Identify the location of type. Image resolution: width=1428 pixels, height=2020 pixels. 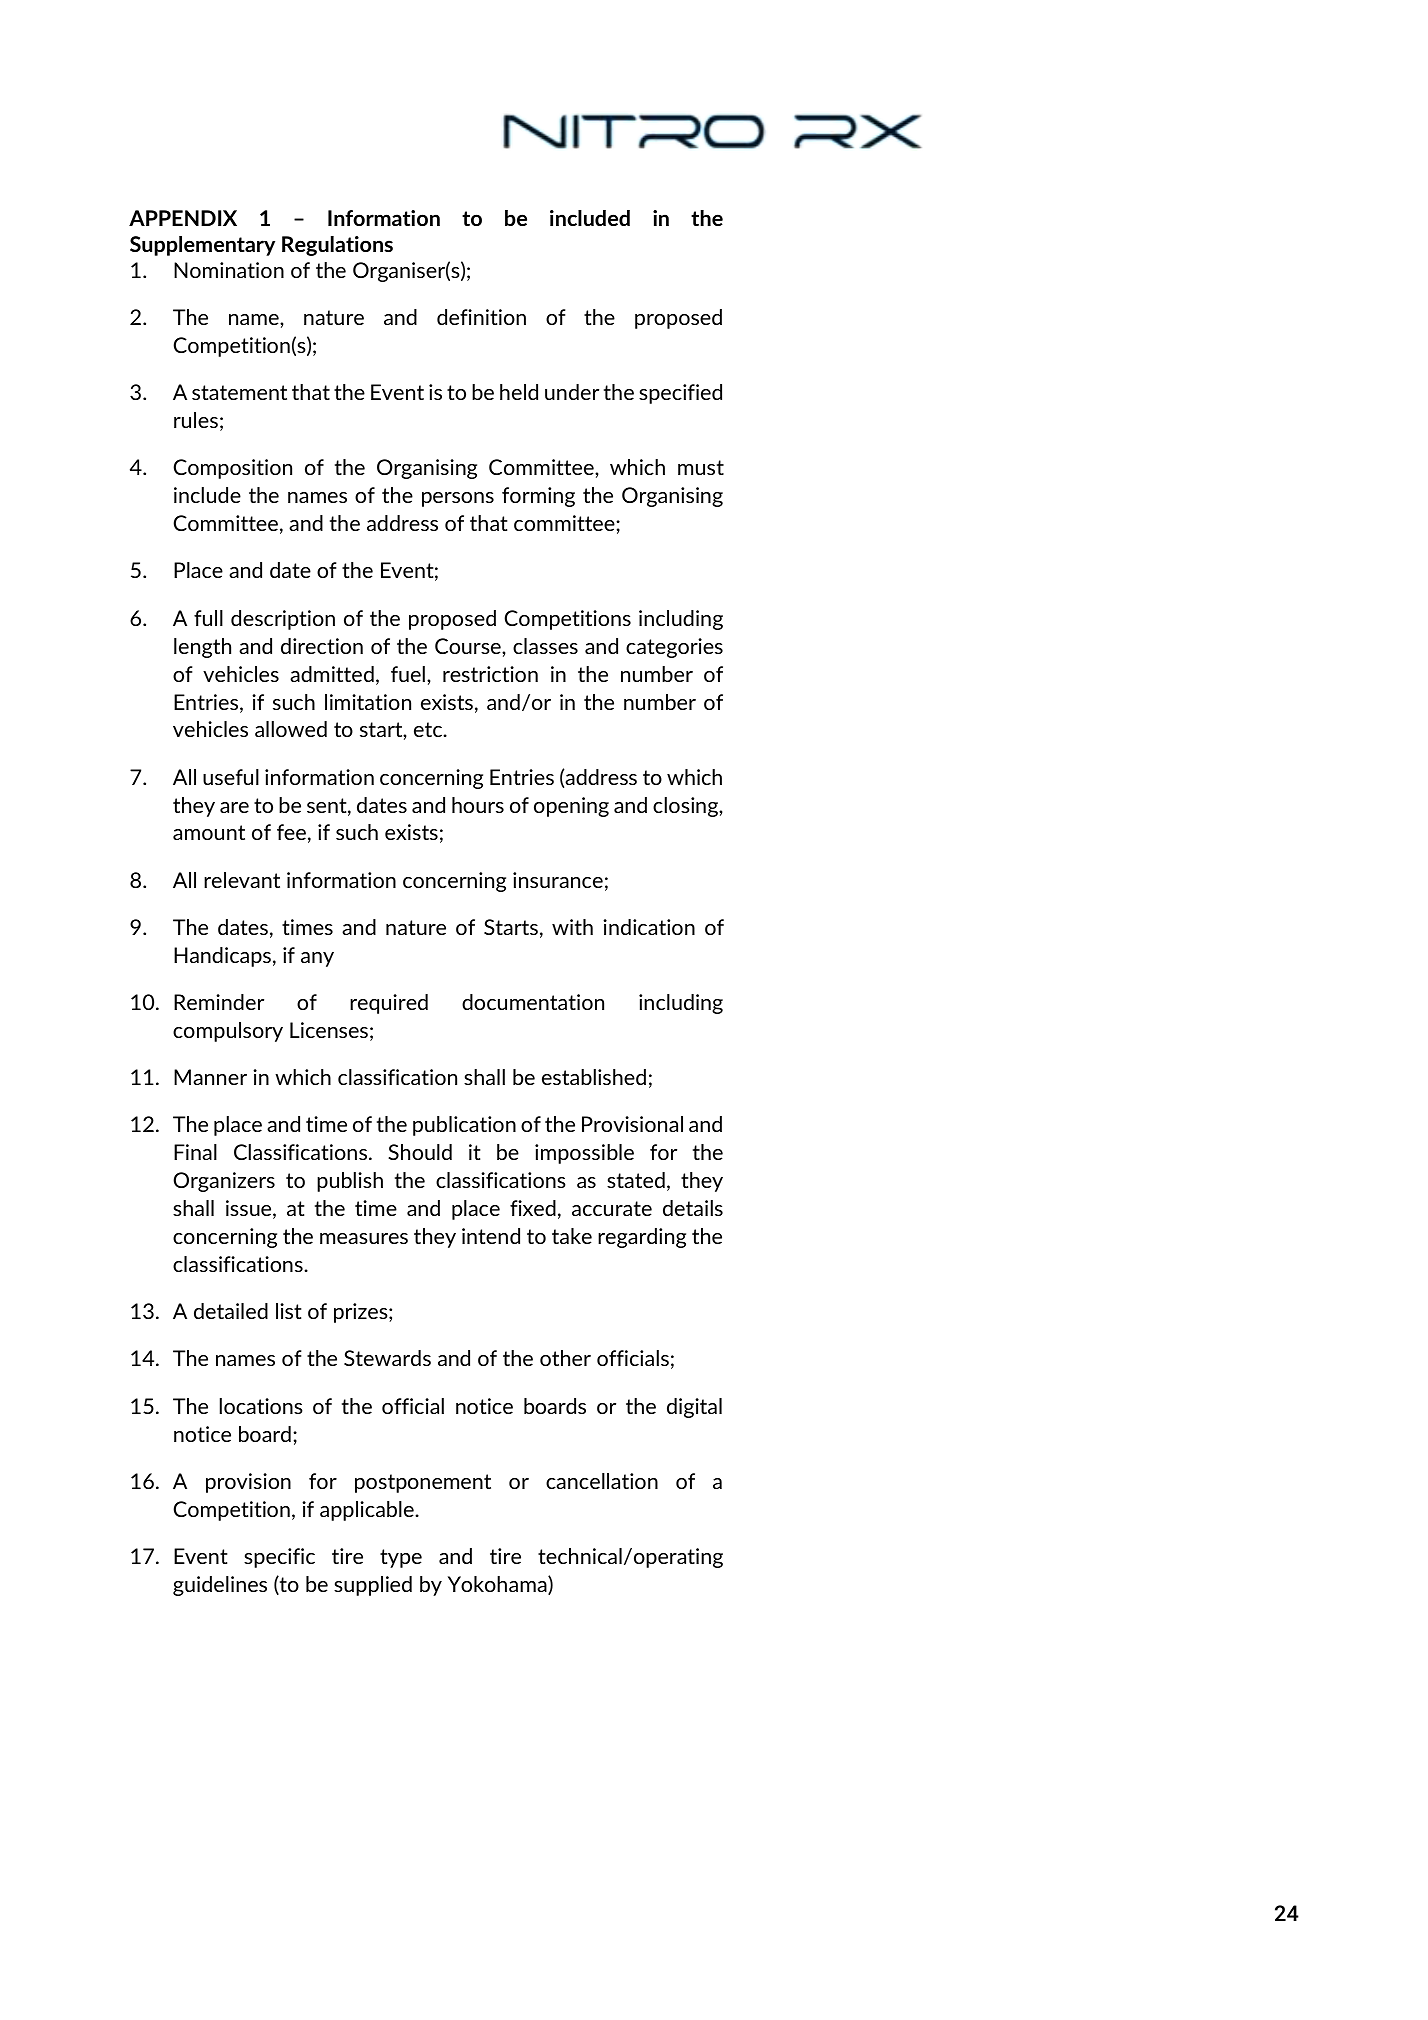
(401, 1558).
